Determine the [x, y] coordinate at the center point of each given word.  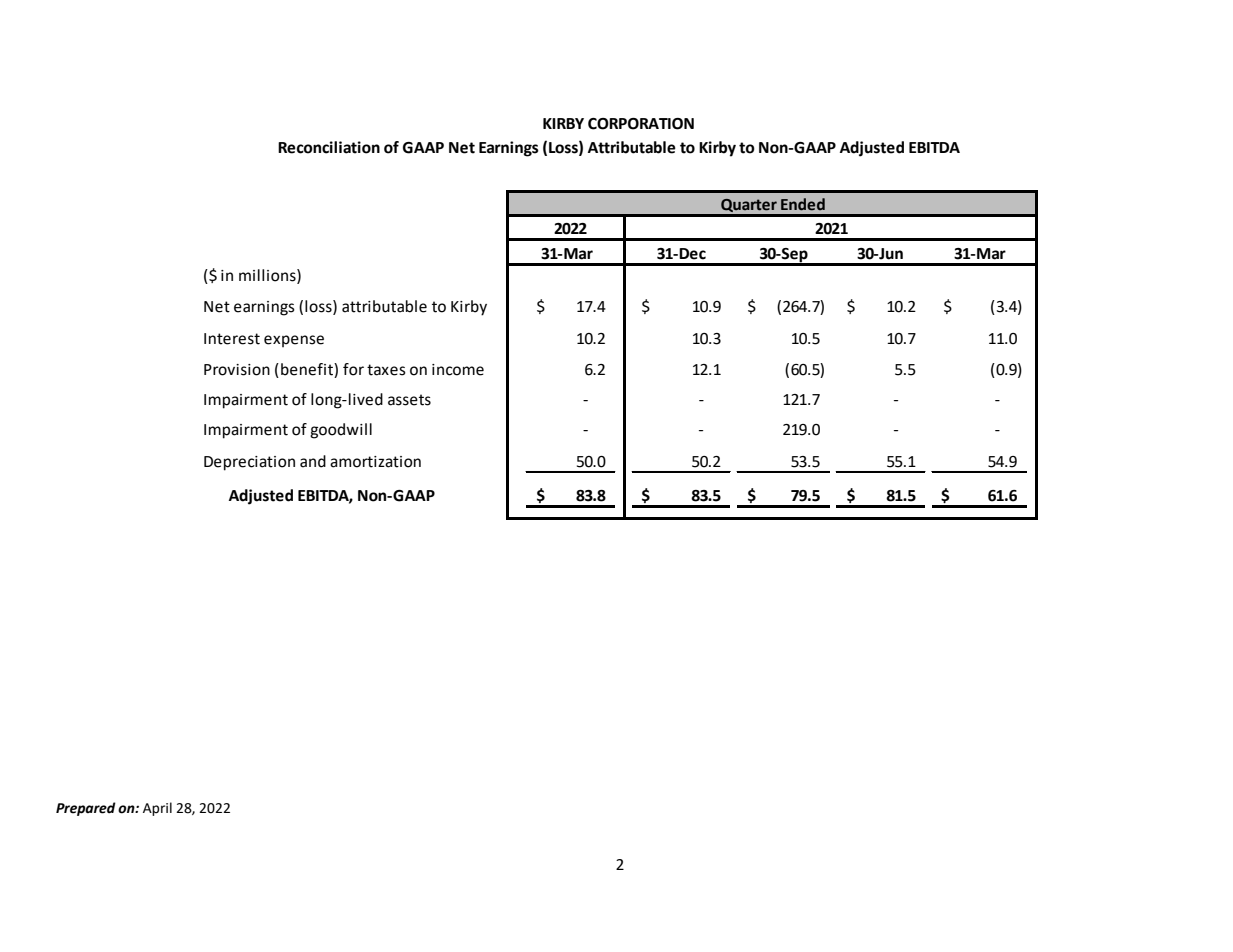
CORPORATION [641, 124]
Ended [803, 204]
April [157, 809]
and [313, 461]
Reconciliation [329, 147]
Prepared [86, 809]
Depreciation [249, 463]
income [458, 370]
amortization [375, 462]
